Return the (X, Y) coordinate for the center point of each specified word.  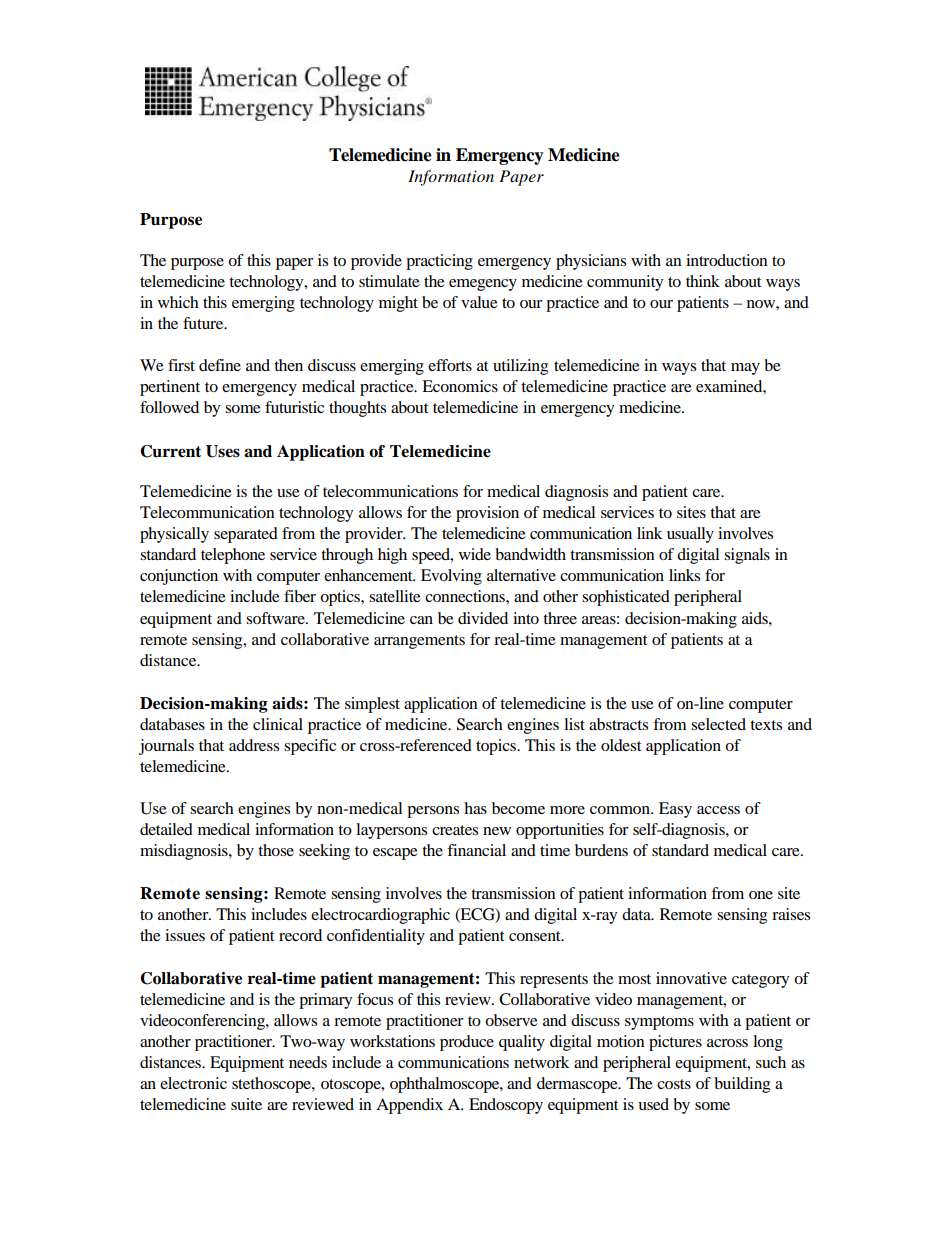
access (718, 810)
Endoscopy (506, 1106)
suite (246, 1104)
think (703, 281)
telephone (233, 556)
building (742, 1085)
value (479, 302)
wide (475, 554)
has (475, 808)
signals (747, 556)
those (276, 850)
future (204, 323)
